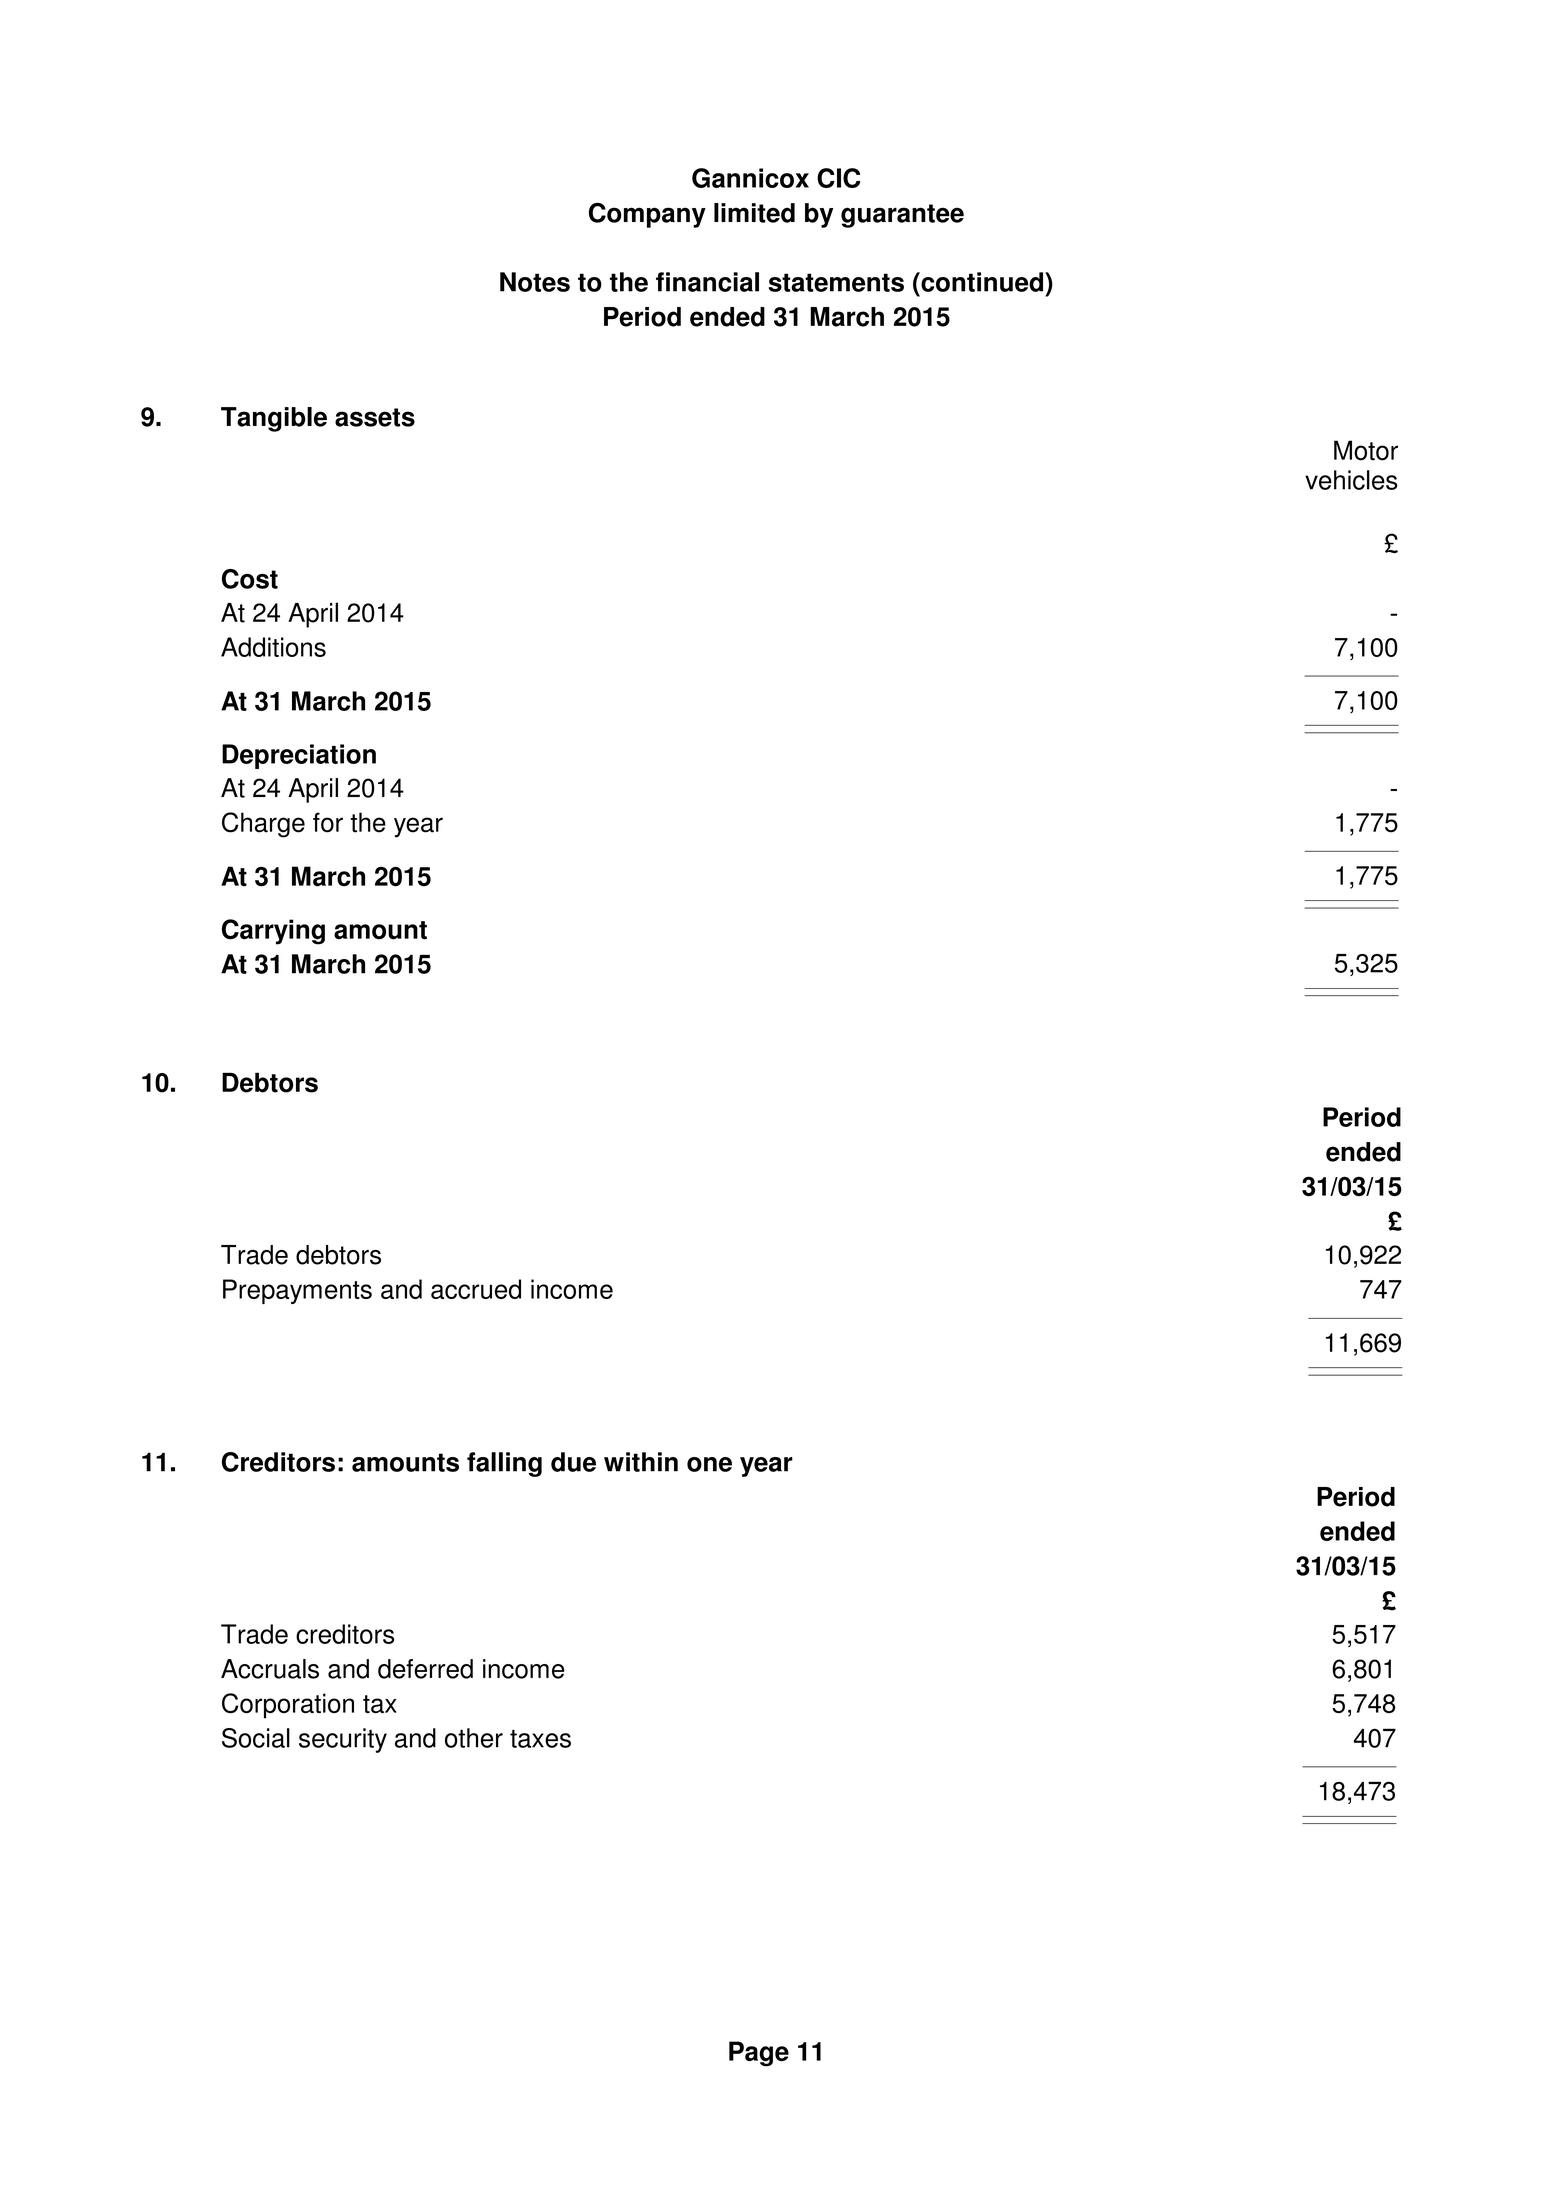  What do you see at coordinates (540, 1739) in the screenshot?
I see `taxes` at bounding box center [540, 1739].
